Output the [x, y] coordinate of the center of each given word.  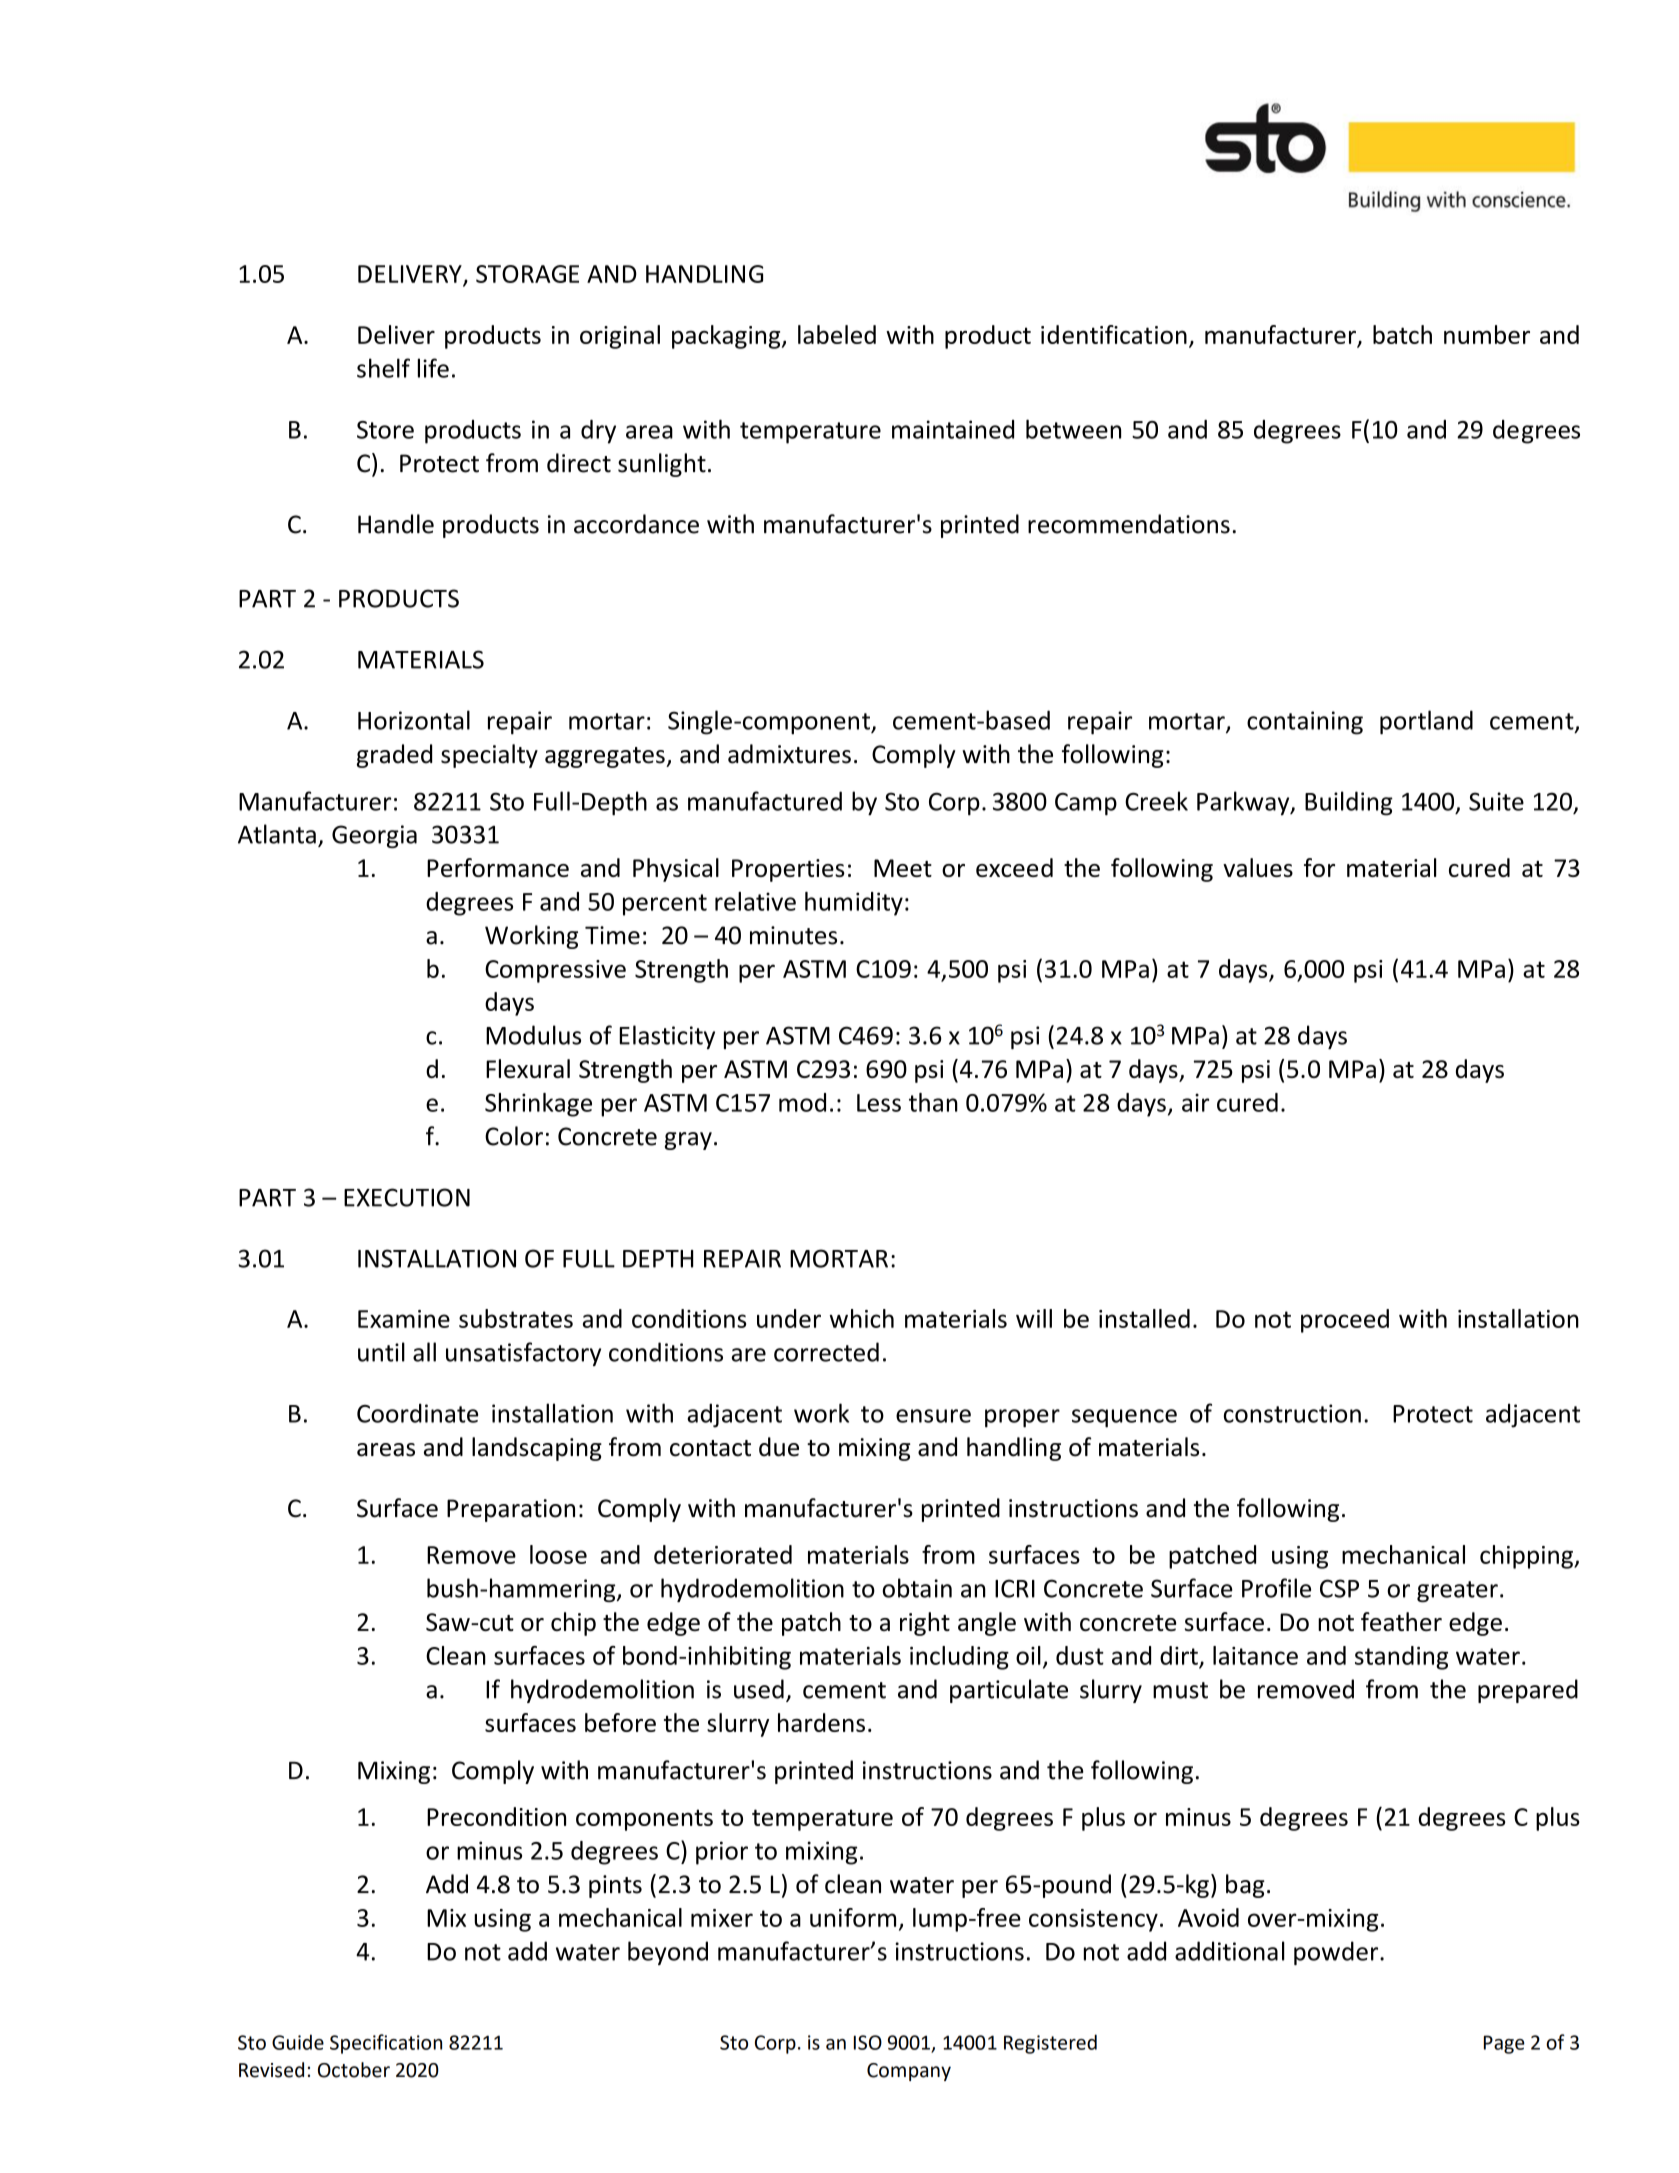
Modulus [533, 1035]
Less [879, 1103]
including [959, 1658]
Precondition [496, 1816]
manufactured [765, 801]
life [433, 368]
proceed [1345, 1321]
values [1258, 867]
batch [1402, 334]
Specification [386, 2044]
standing [1401, 1658]
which [862, 1318]
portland [1426, 722]
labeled [837, 334]
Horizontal [414, 720]
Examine [404, 1319]
